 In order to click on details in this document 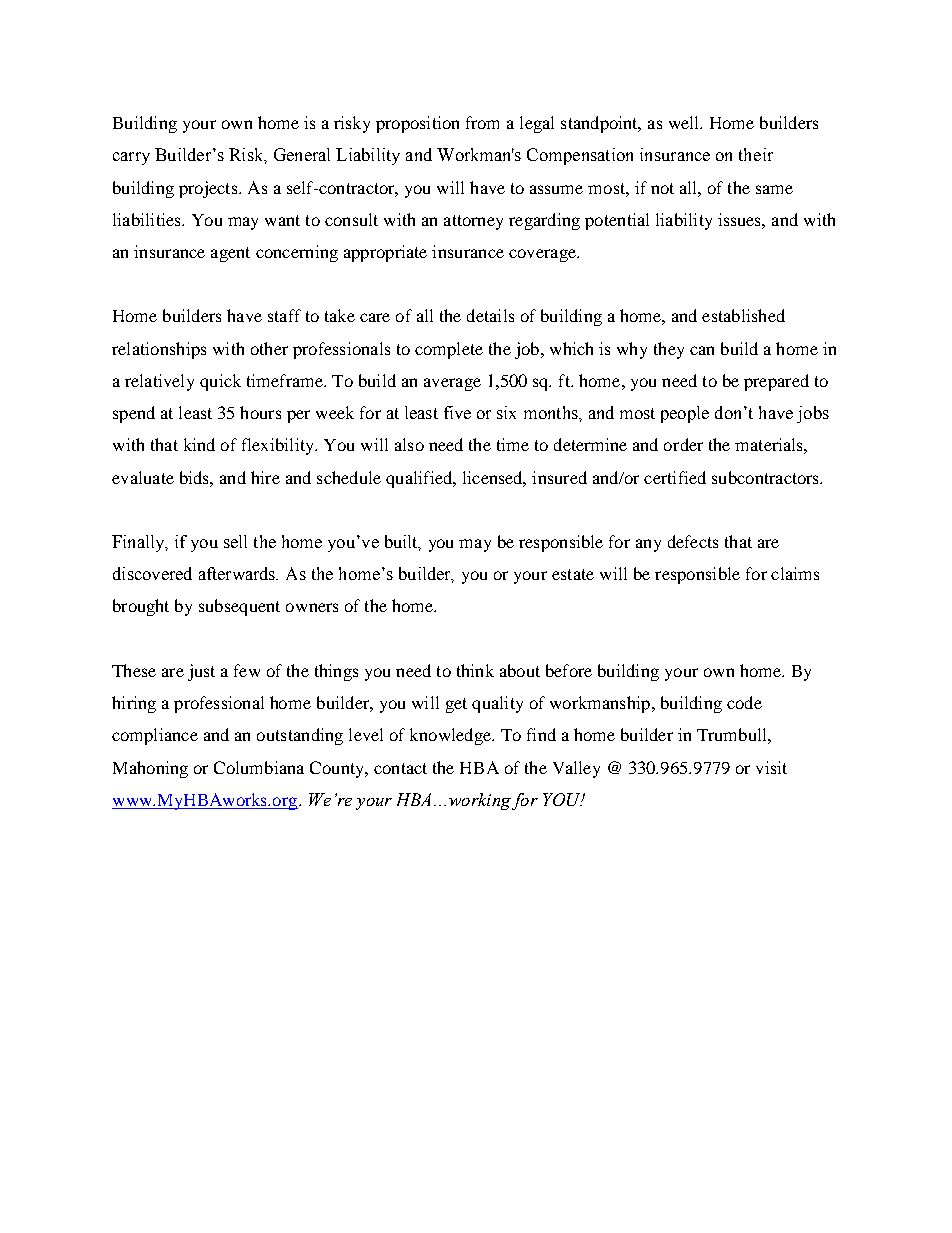, I will do `click(490, 315)`.
